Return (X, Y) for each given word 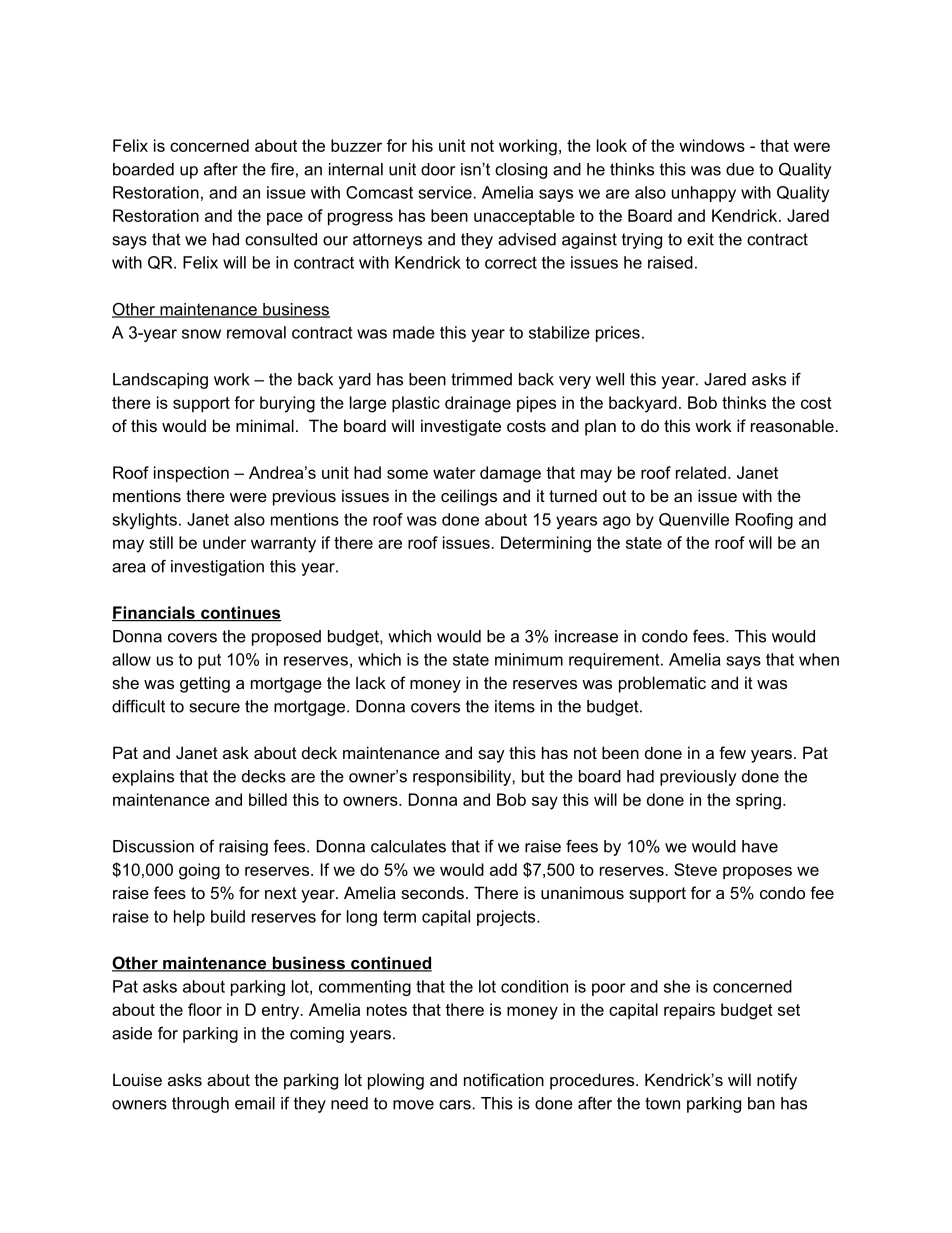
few (732, 752)
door (438, 169)
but (533, 776)
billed (268, 799)
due (740, 169)
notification (504, 1079)
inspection (191, 474)
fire (282, 169)
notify (777, 1081)
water (454, 473)
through (200, 1105)
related (701, 472)
